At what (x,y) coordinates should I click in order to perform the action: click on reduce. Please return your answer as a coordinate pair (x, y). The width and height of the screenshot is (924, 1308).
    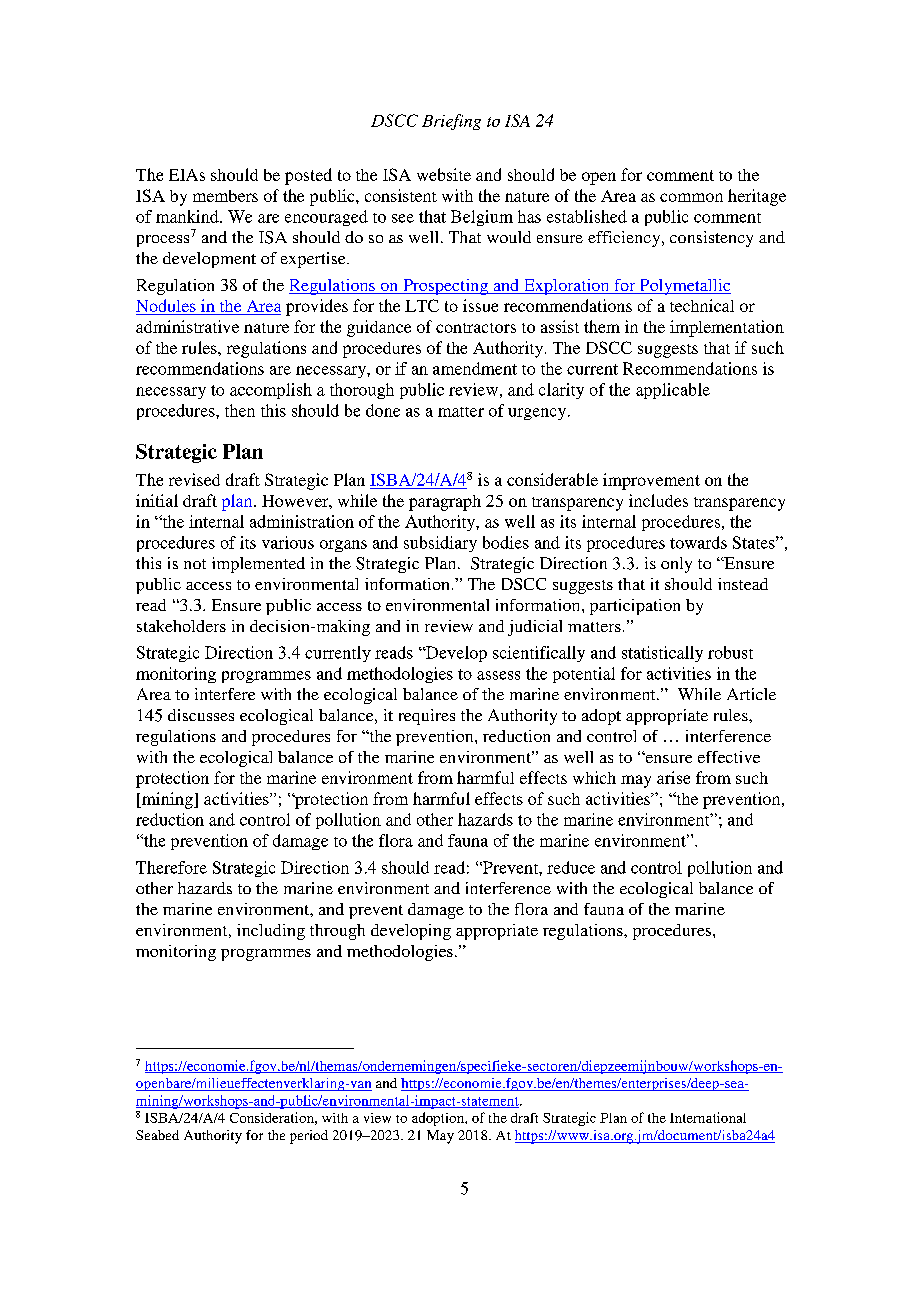
    Looking at the image, I should click on (571, 867).
